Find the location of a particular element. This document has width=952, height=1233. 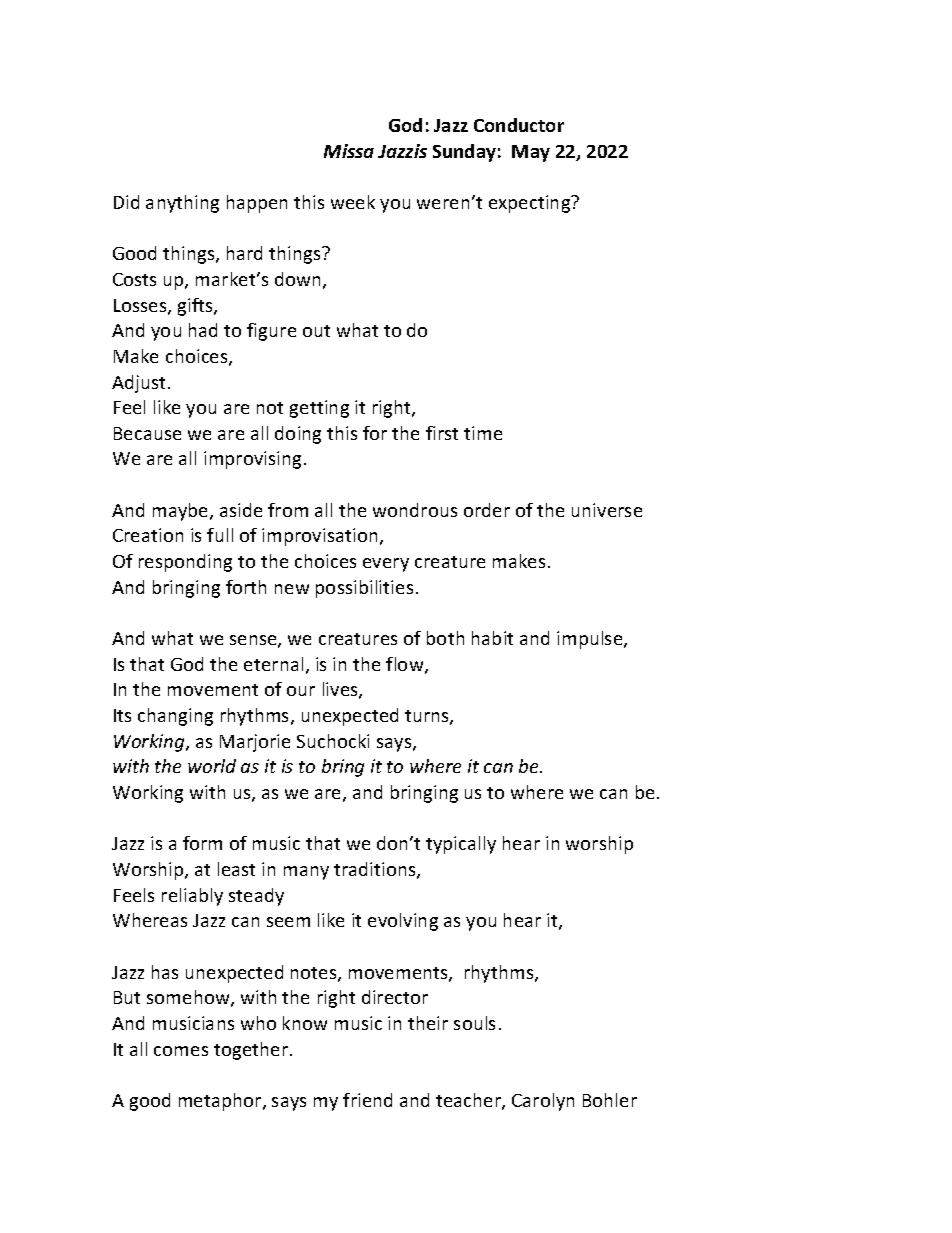

Conductor is located at coordinates (519, 125).
